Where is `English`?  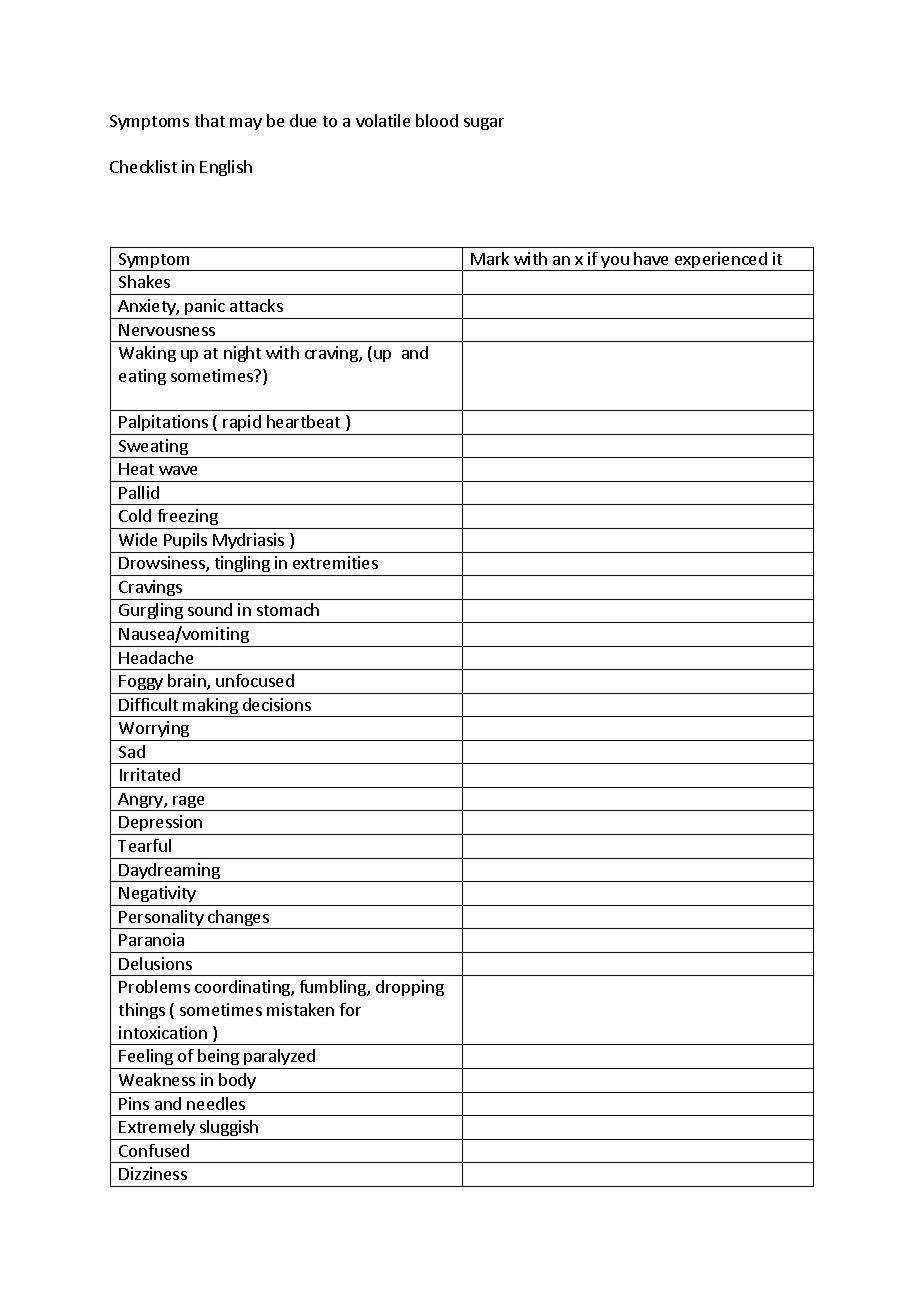
English is located at coordinates (226, 168).
